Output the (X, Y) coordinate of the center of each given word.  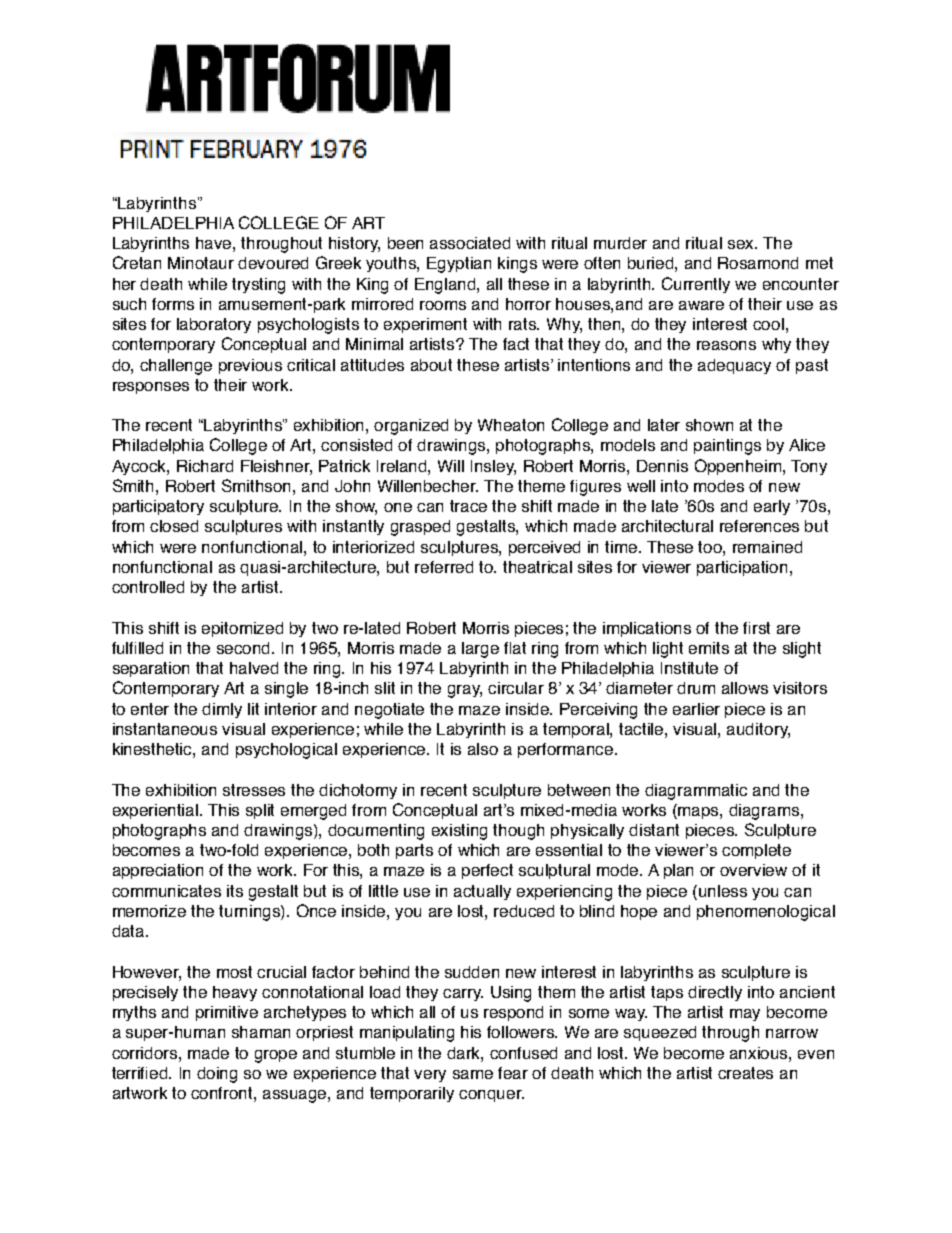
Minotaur (201, 263)
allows (745, 688)
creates (745, 1073)
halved (254, 668)
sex (742, 244)
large (480, 650)
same (473, 1074)
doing (217, 1075)
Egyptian (459, 265)
